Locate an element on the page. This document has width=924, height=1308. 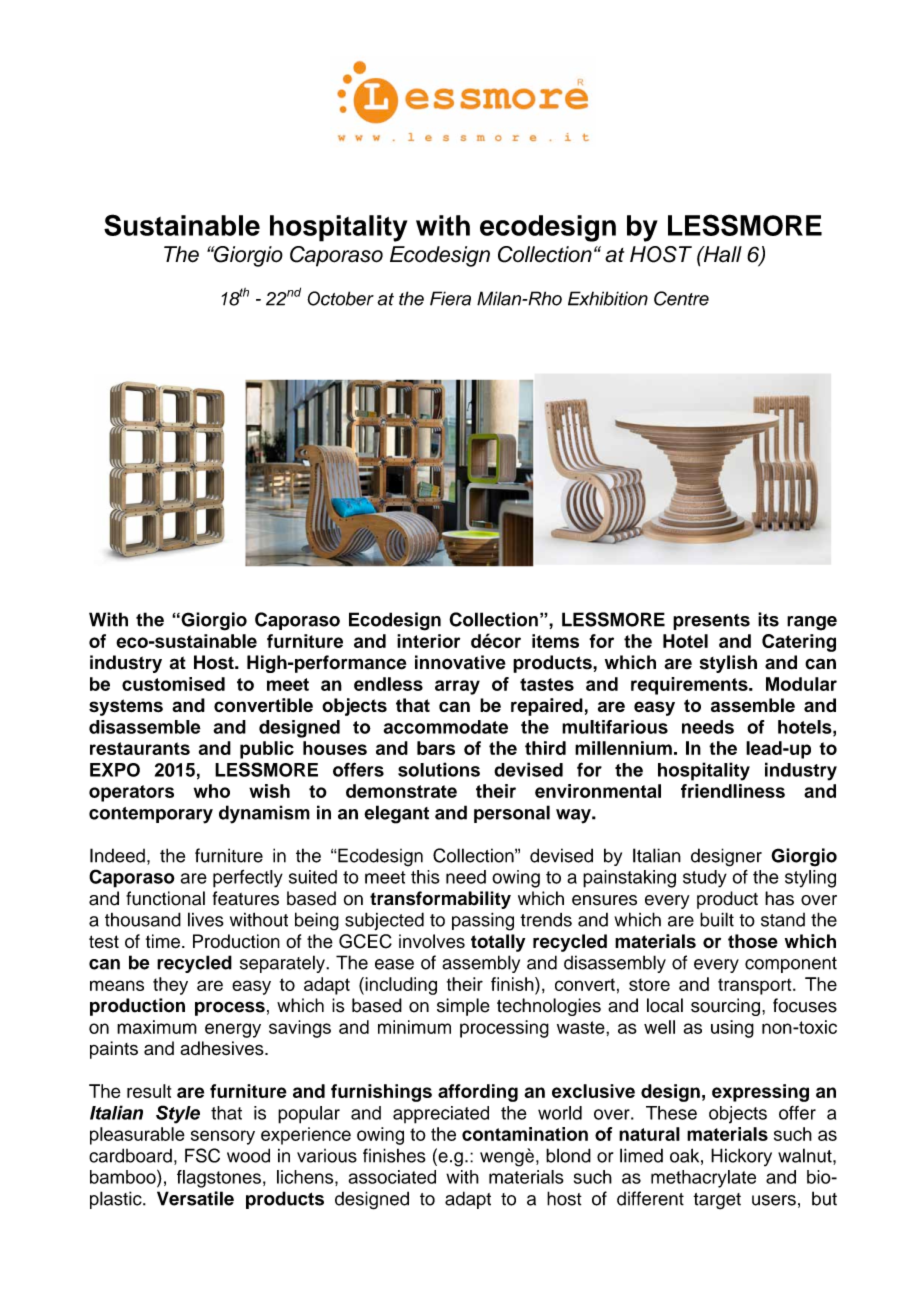
Centre is located at coordinates (681, 298).
